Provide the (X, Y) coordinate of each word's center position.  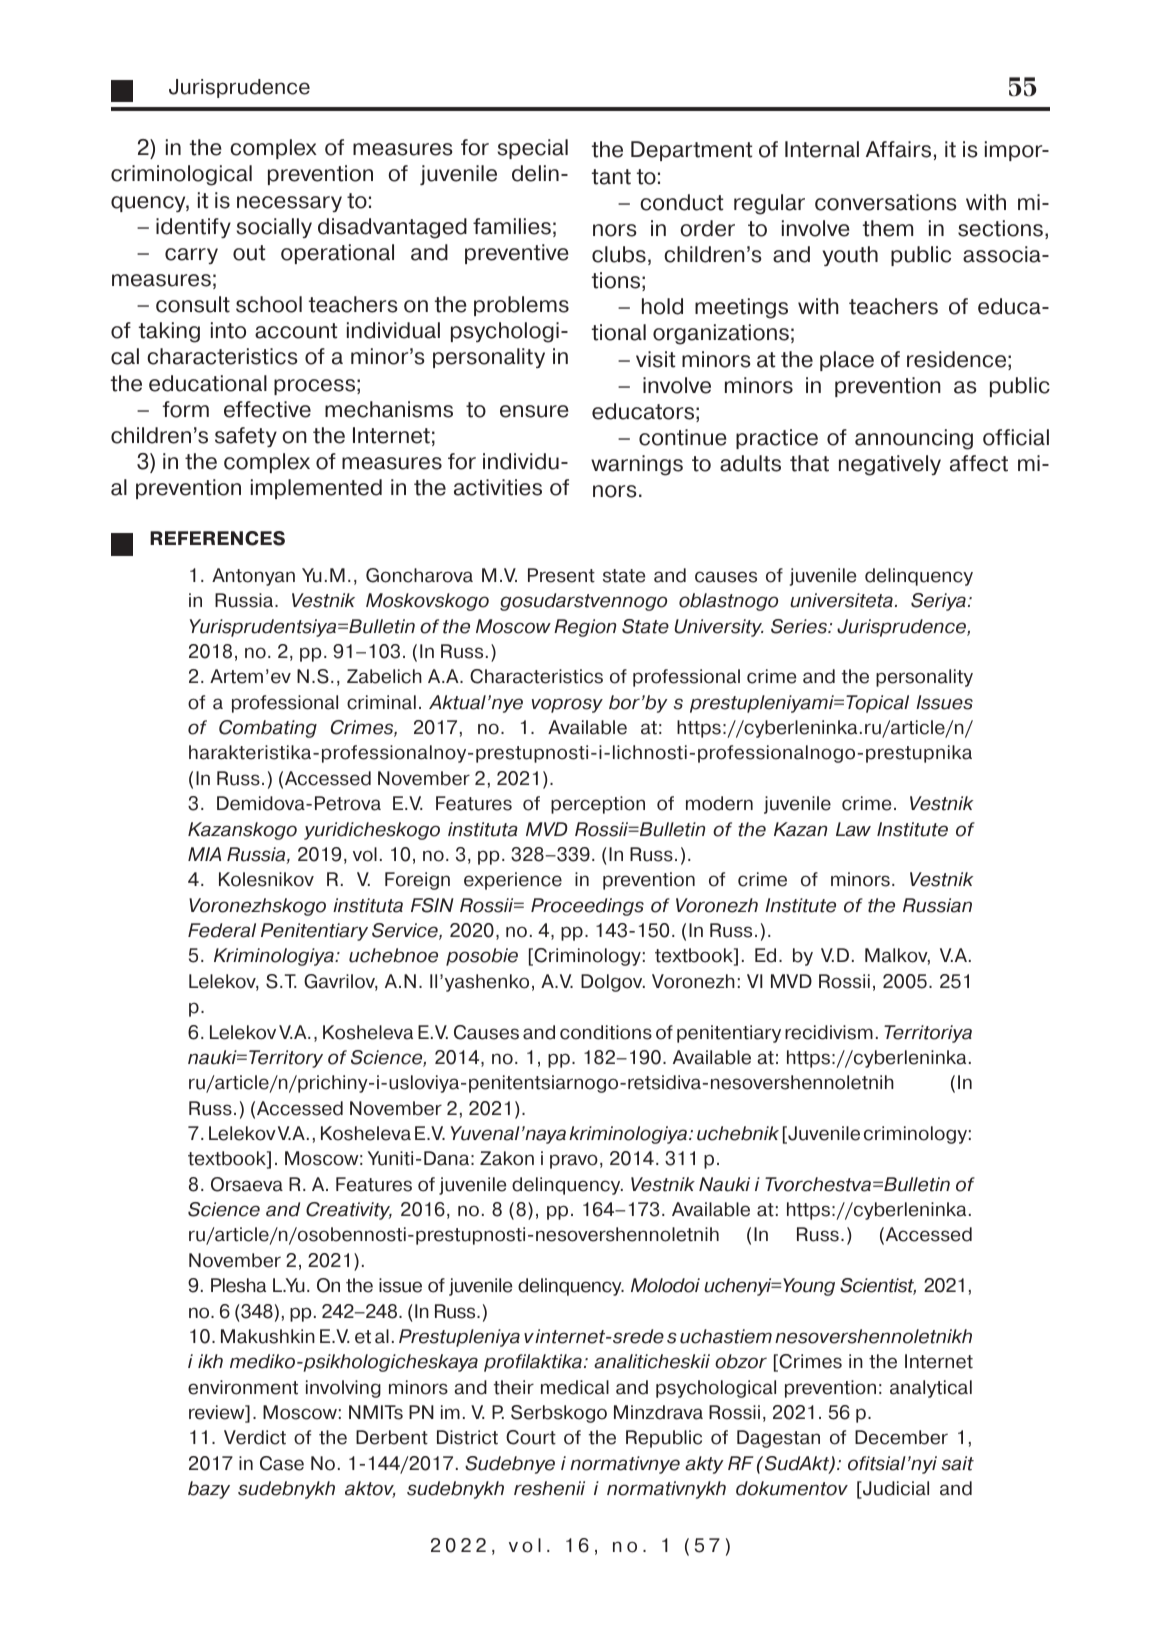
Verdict (255, 1437)
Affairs (898, 149)
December (901, 1437)
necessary (289, 204)
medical (575, 1387)
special (532, 149)
